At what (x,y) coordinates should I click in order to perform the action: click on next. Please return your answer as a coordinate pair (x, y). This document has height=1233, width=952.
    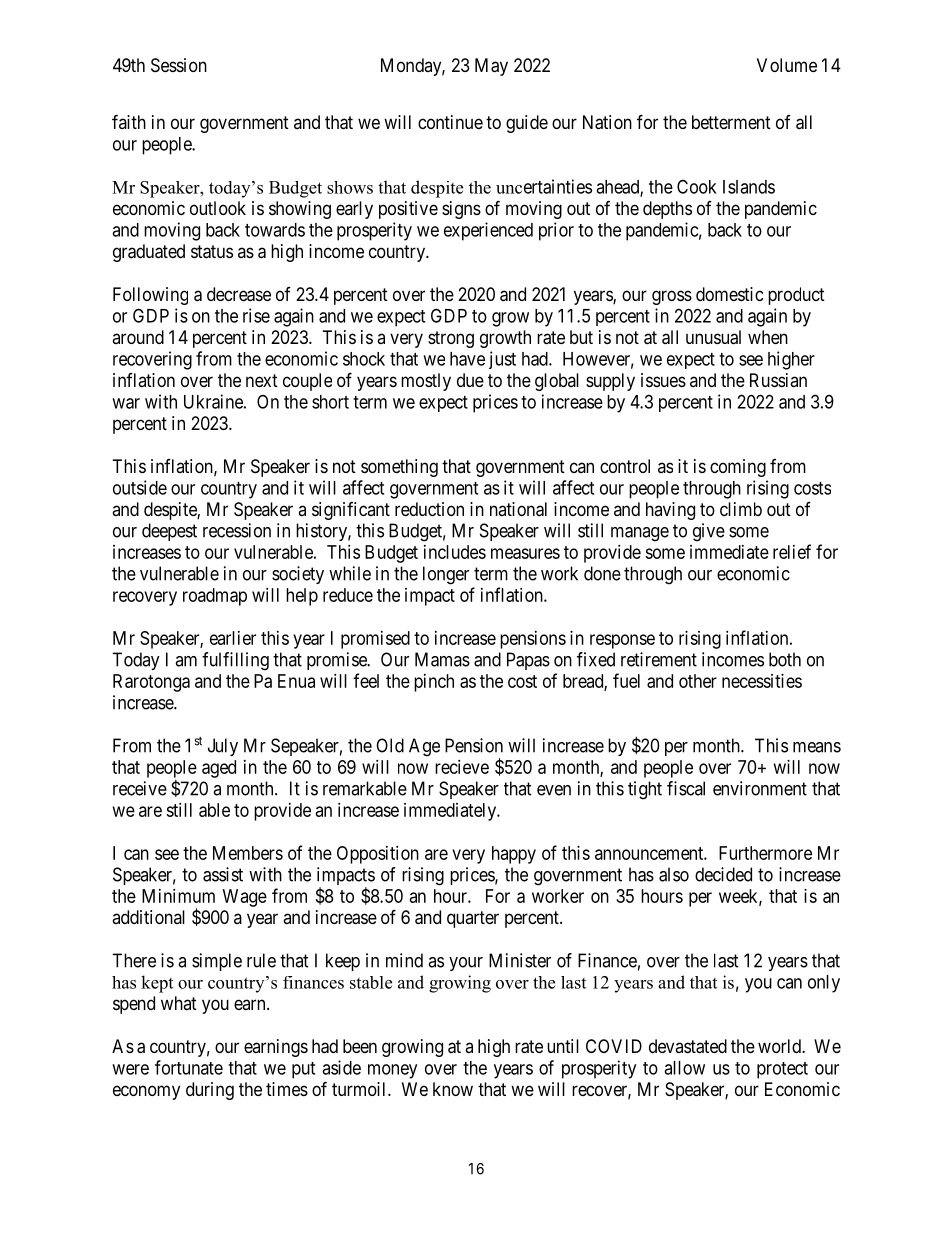
    Looking at the image, I should click on (262, 380).
